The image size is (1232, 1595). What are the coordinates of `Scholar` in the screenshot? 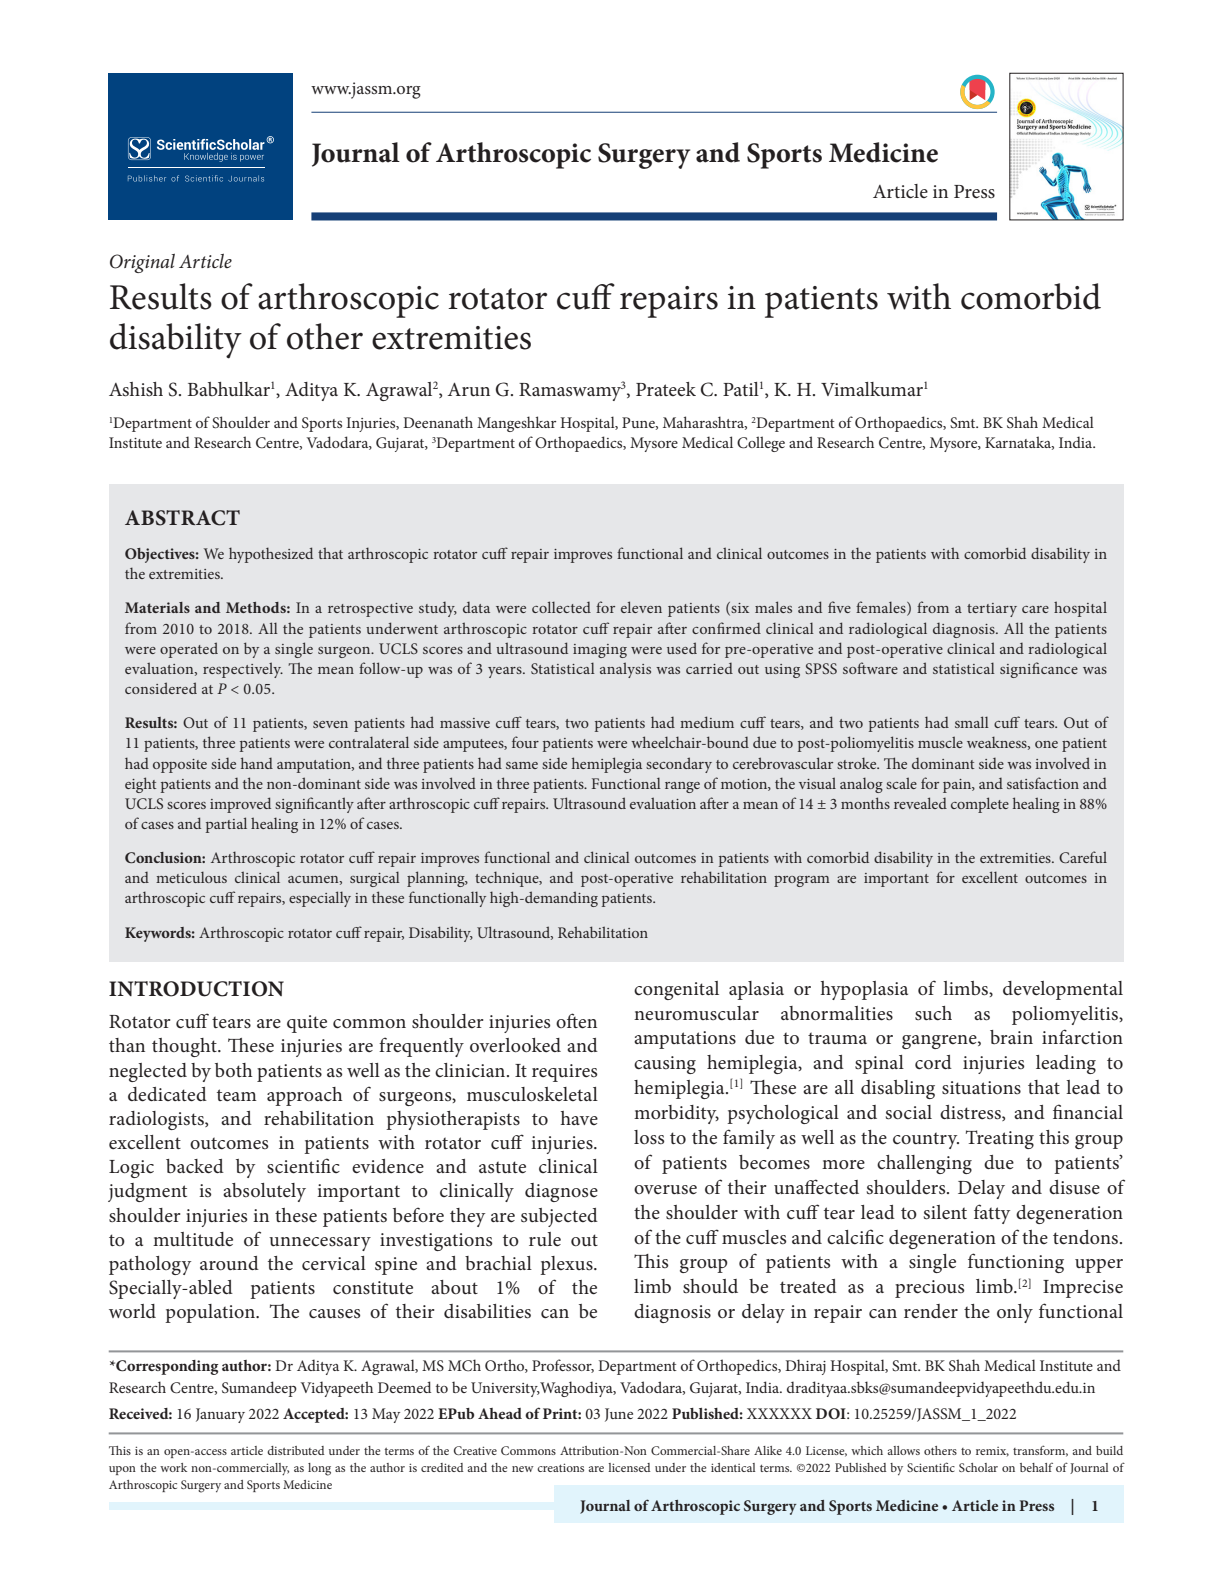 It's located at (978, 1467).
